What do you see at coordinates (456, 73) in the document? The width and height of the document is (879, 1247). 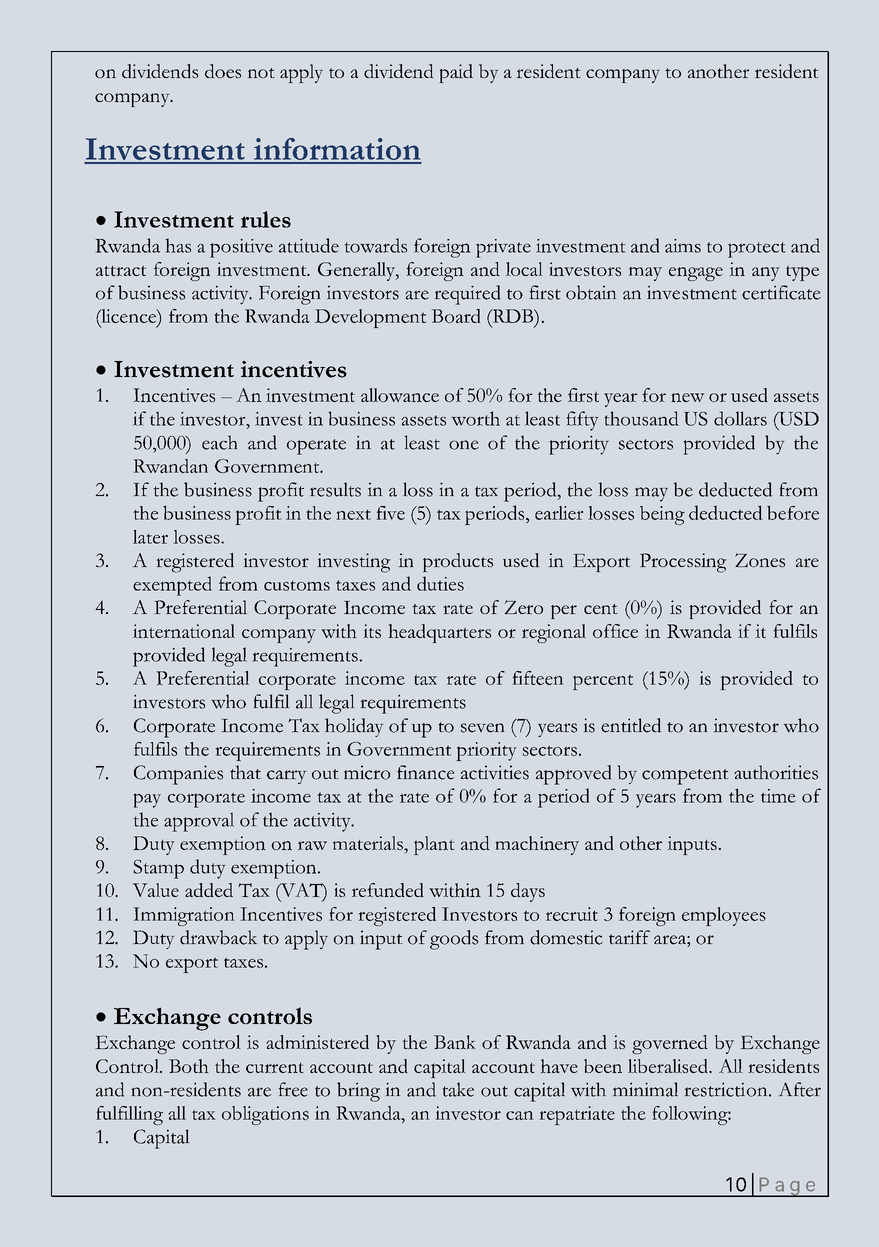 I see `paid` at bounding box center [456, 73].
